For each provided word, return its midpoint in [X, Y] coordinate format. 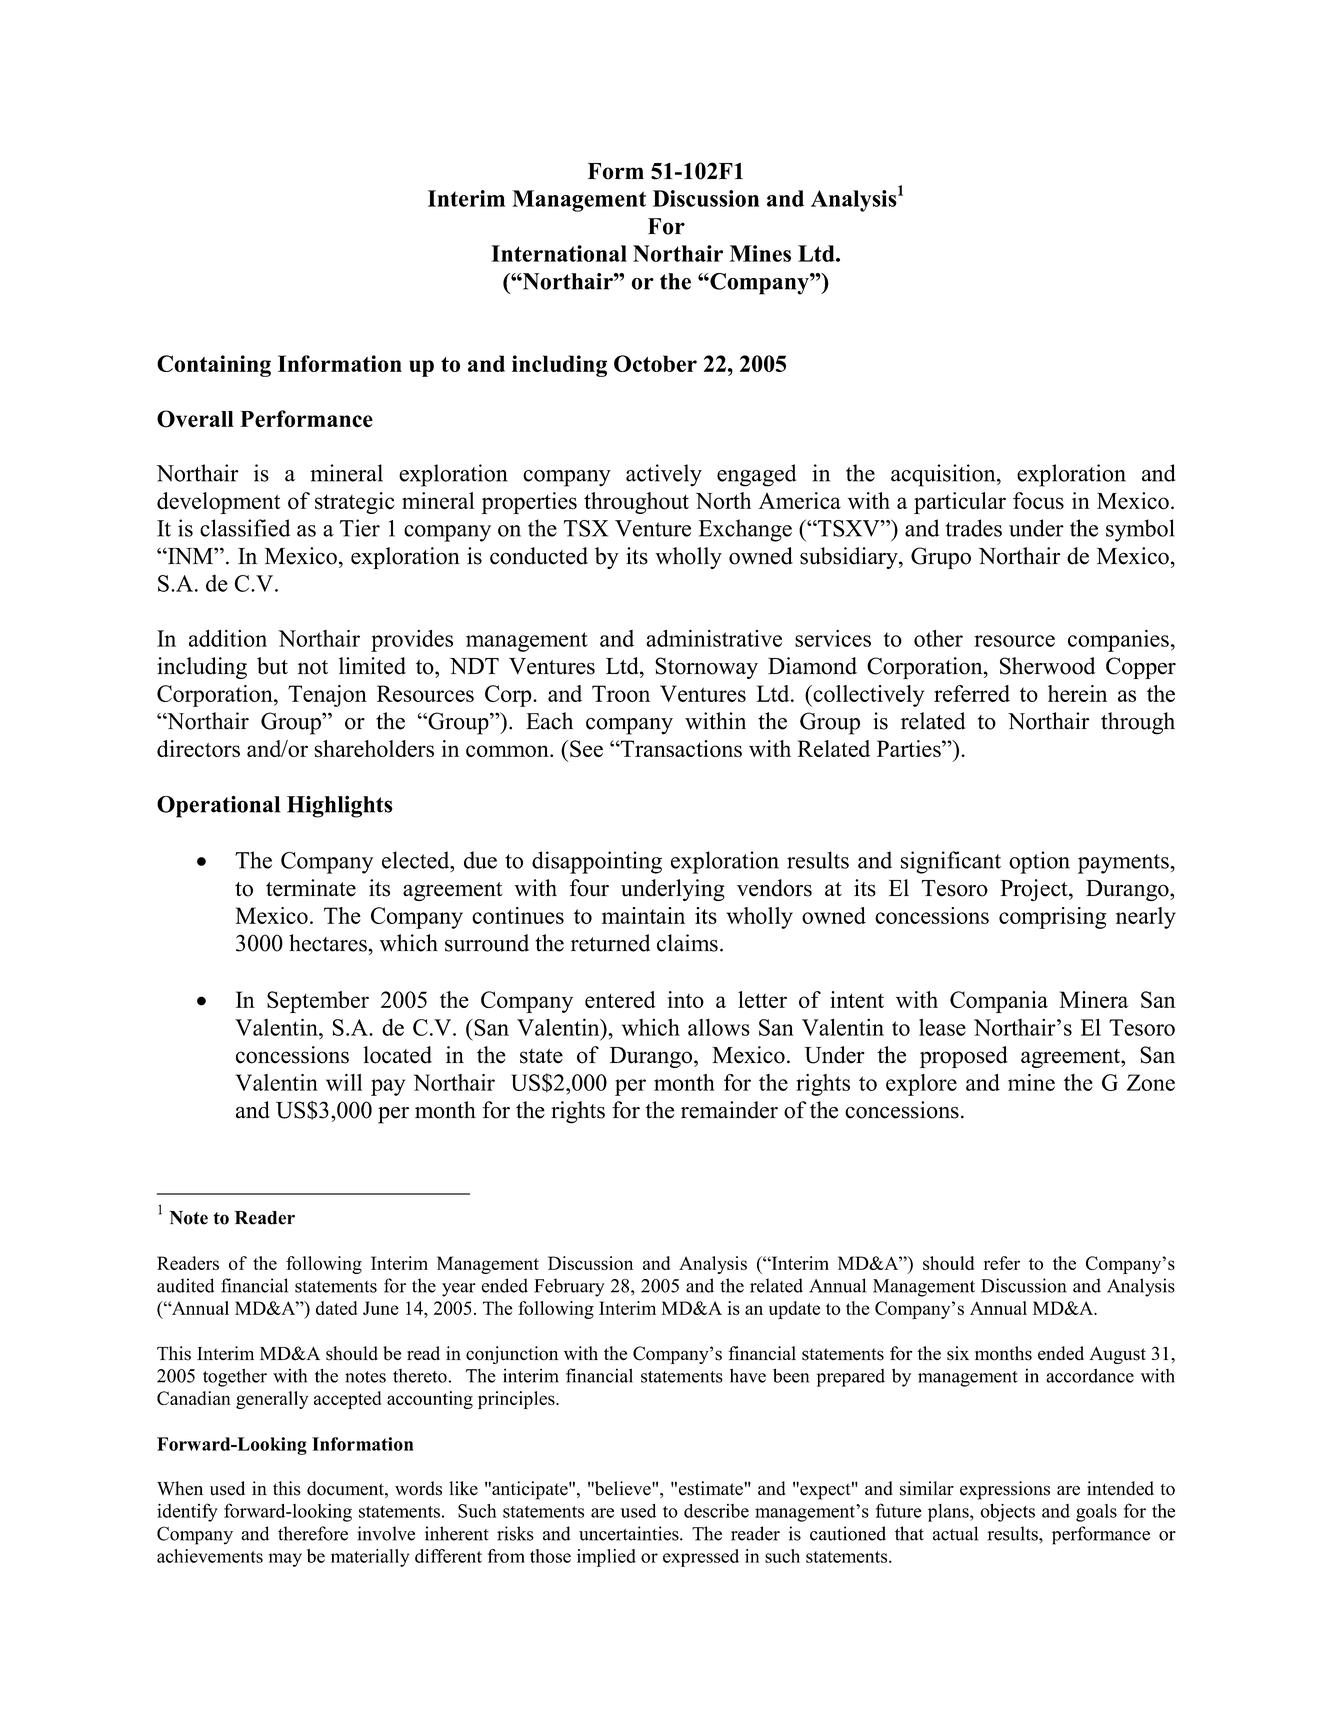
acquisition [944, 475]
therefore [313, 1533]
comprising [1052, 918]
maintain [643, 915]
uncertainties [630, 1533]
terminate [311, 888]
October [655, 363]
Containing [214, 366]
